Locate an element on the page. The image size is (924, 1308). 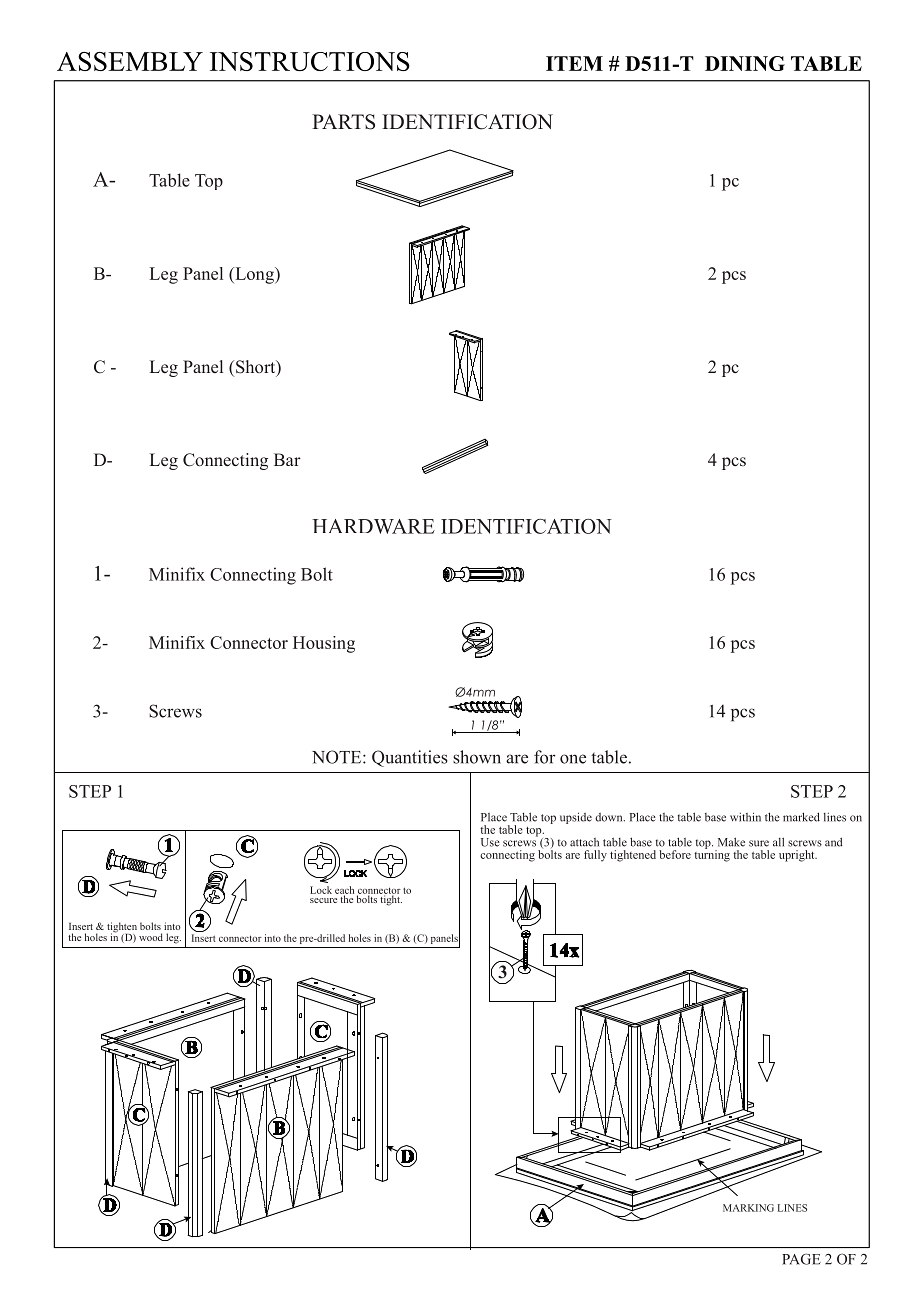
within is located at coordinates (745, 817).
